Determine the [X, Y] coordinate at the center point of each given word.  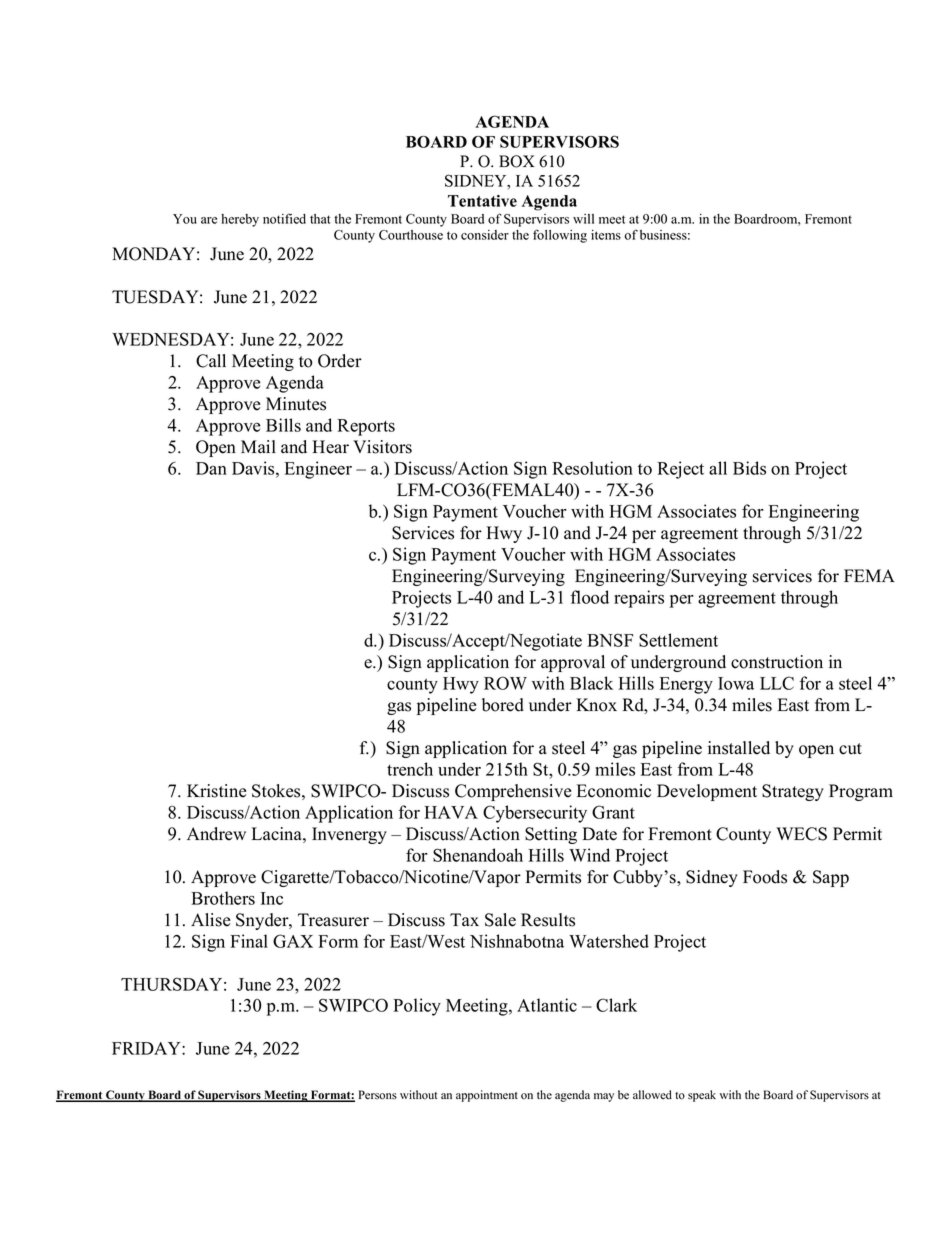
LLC [777, 683]
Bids [749, 468]
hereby [240, 220]
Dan [211, 468]
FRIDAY [147, 1048]
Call [211, 361]
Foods [765, 877]
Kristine [217, 791]
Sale [500, 920]
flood [590, 597]
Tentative [482, 201]
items [606, 235]
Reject [680, 470]
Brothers [223, 898]
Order [340, 361]
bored [503, 705]
